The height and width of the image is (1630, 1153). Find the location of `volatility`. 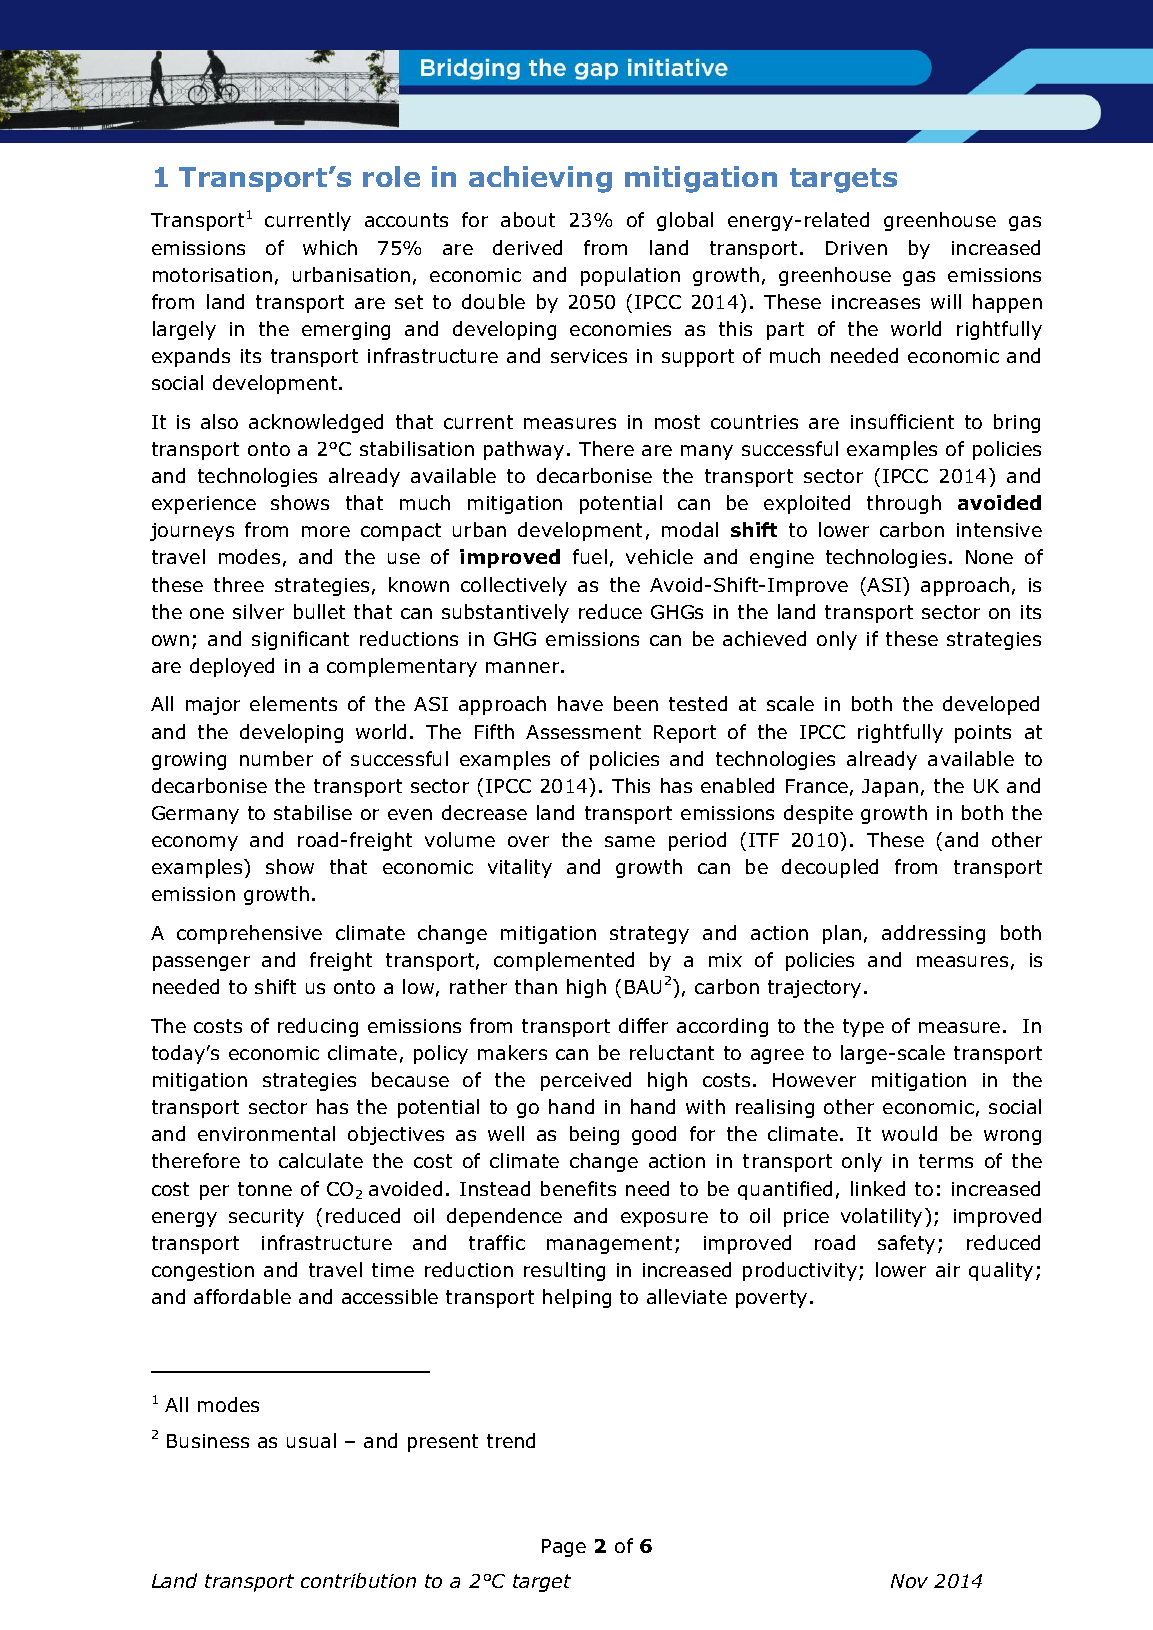

volatility is located at coordinates (881, 1217).
